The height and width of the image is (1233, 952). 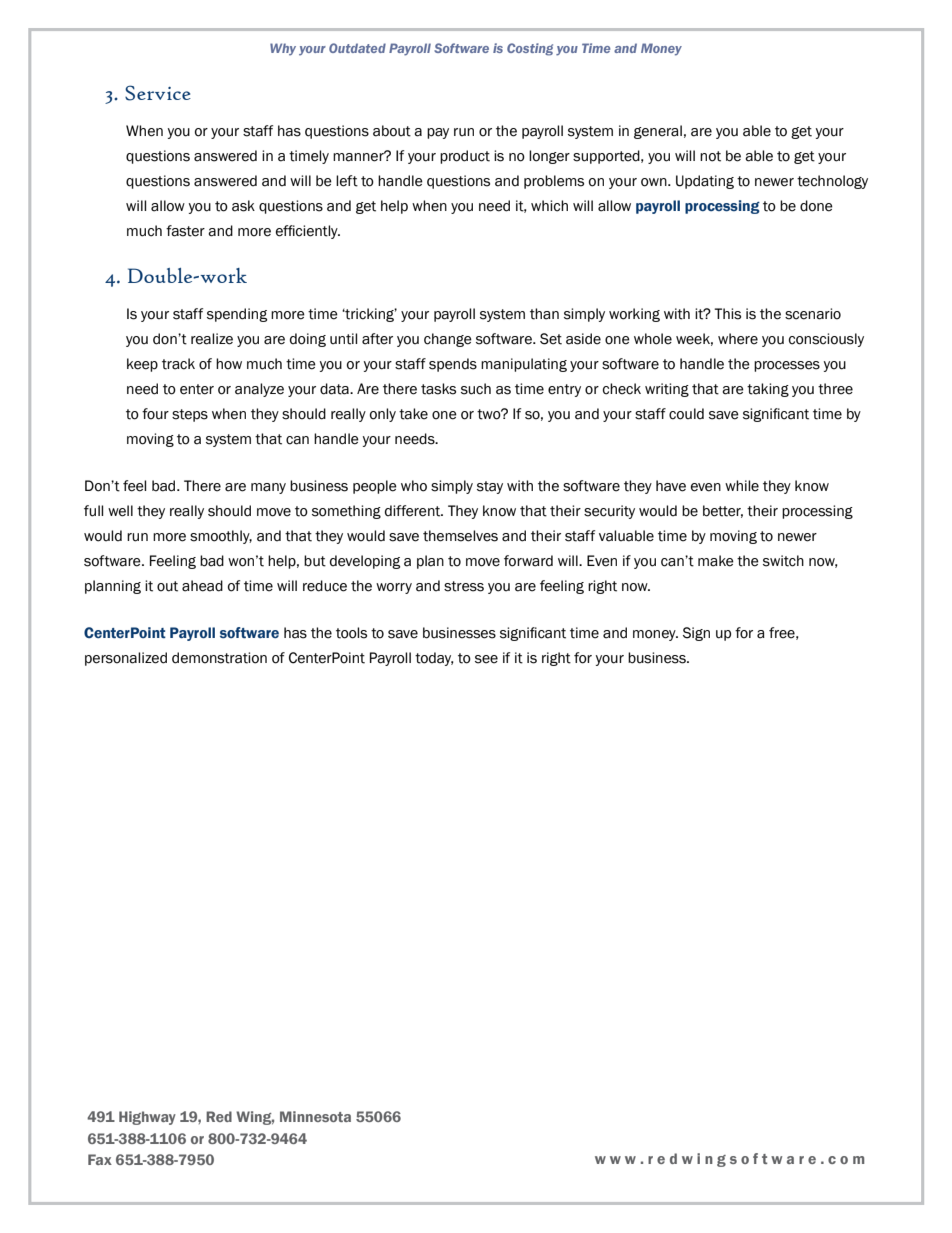 What do you see at coordinates (464, 586) in the image?
I see `stress` at bounding box center [464, 586].
